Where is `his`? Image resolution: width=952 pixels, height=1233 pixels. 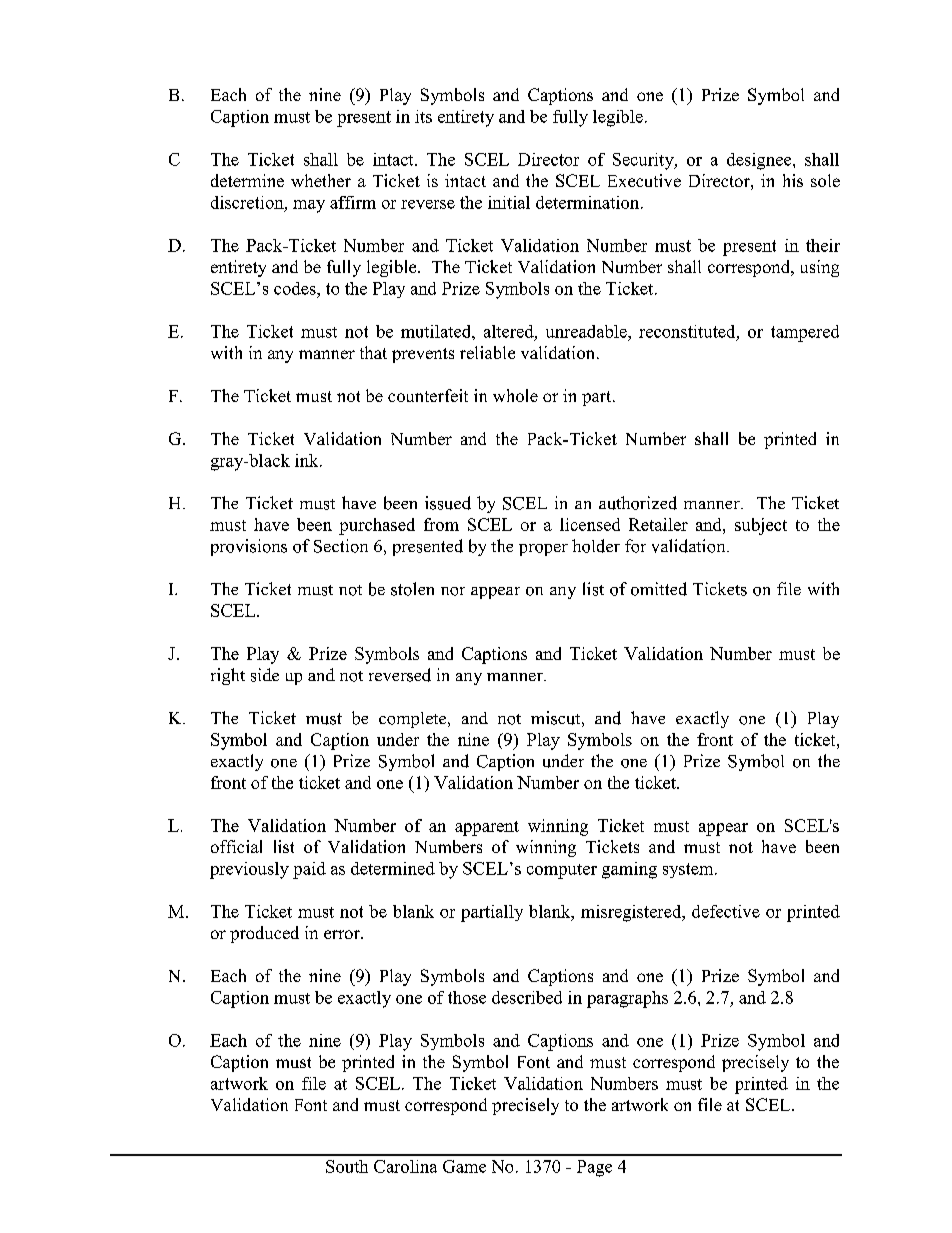
his is located at coordinates (793, 180).
